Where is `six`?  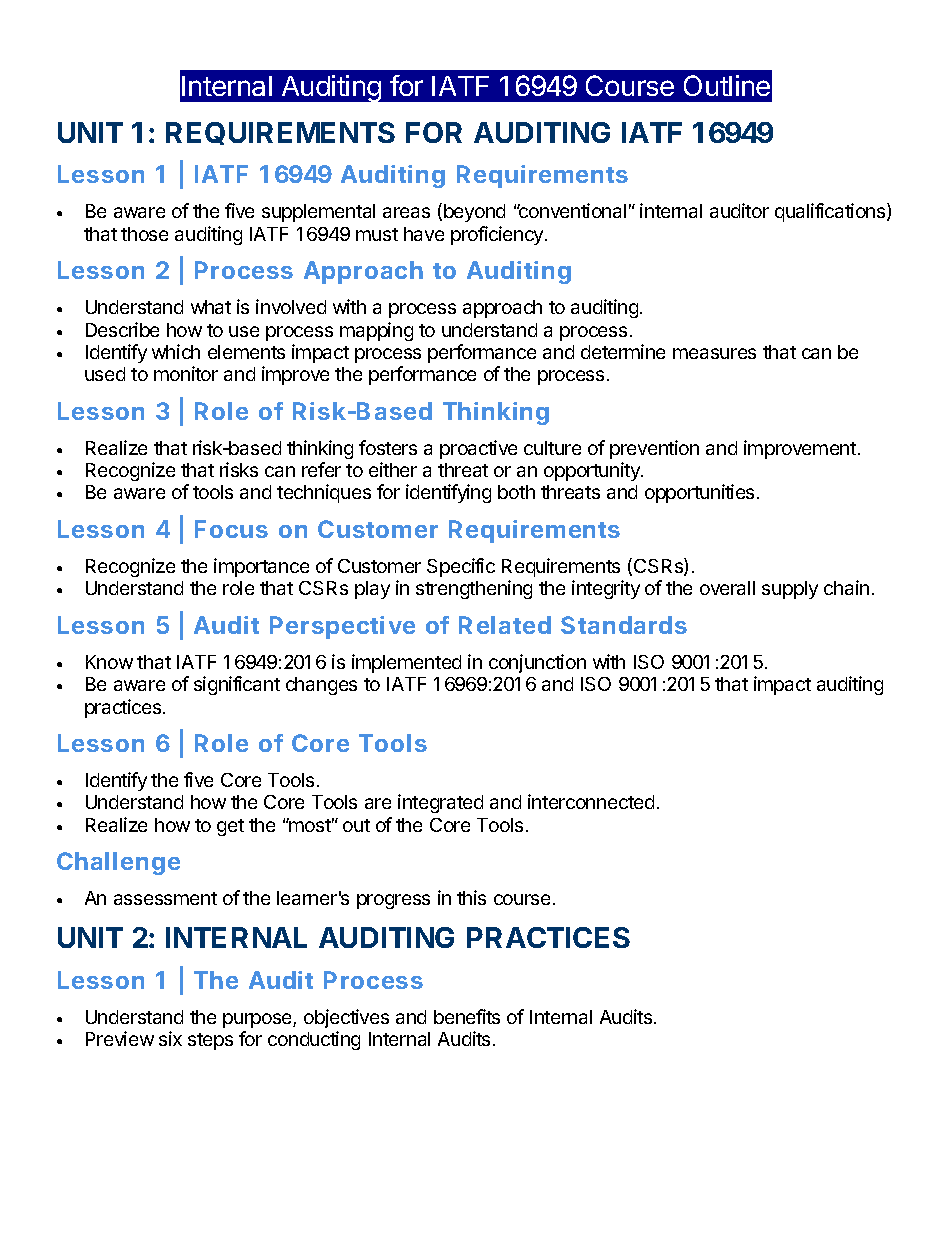 six is located at coordinates (170, 1038).
